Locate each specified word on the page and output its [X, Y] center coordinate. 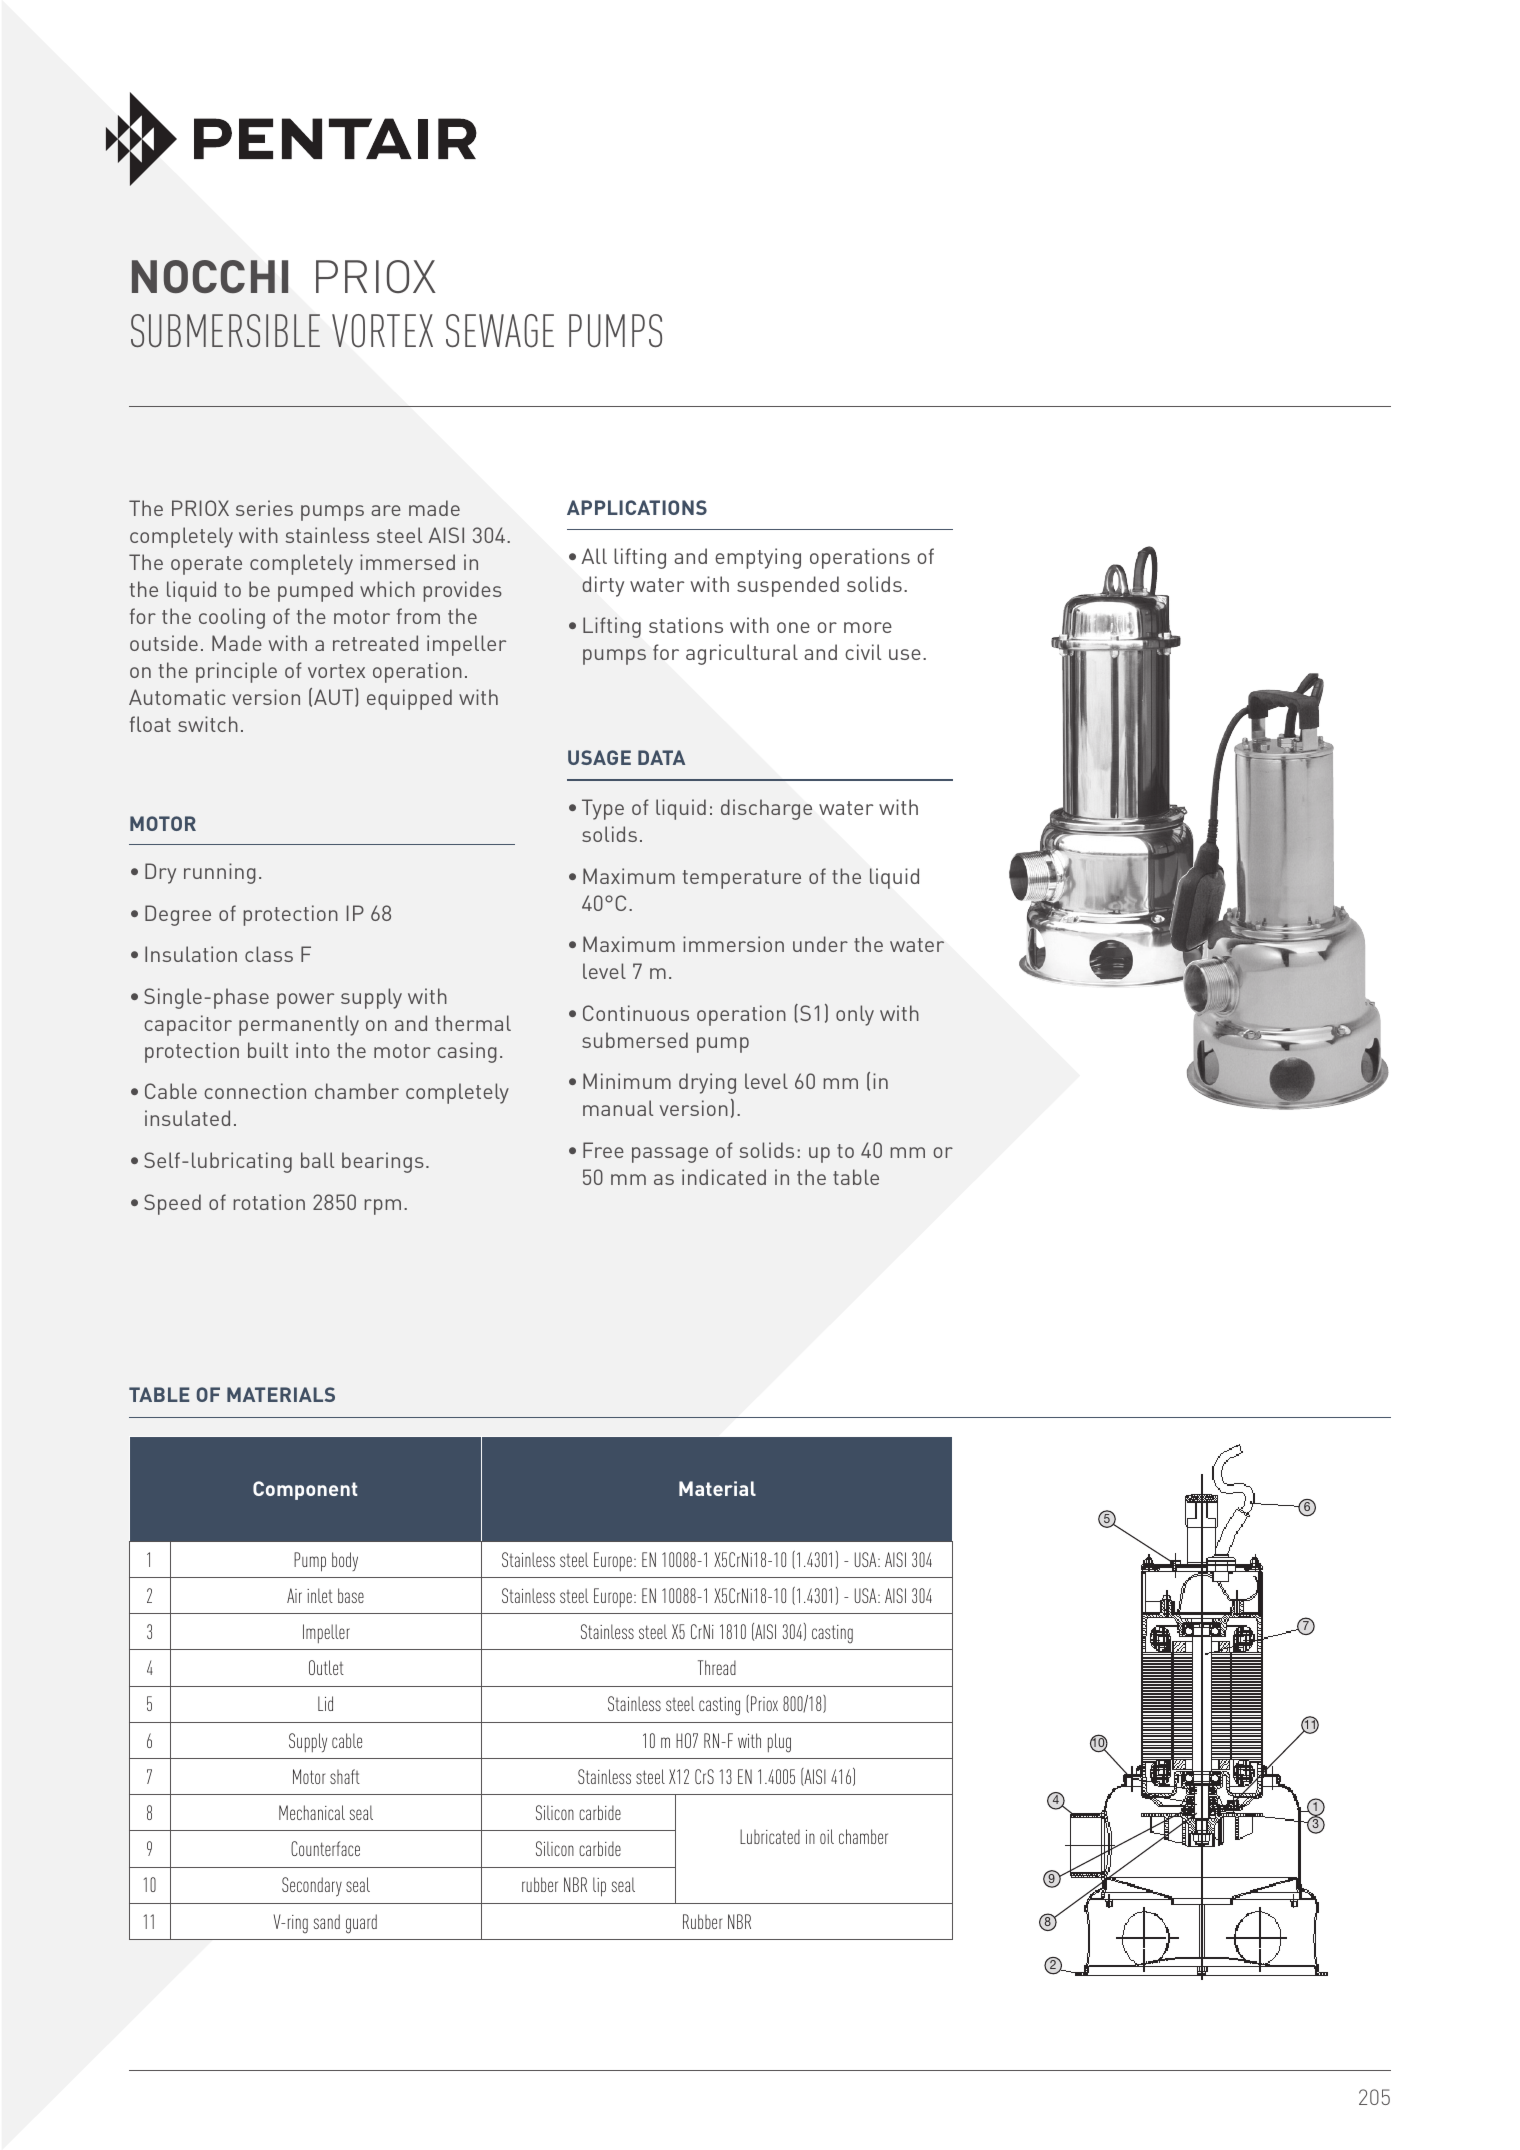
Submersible [225, 331]
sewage [500, 331]
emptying [758, 558]
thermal [473, 1023]
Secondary [312, 1887]
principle [236, 672]
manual [618, 1108]
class [269, 954]
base [351, 1595]
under [820, 944]
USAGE [599, 757]
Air [294, 1595]
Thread [717, 1667]
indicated [724, 1177]
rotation [269, 1202]
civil [863, 652]
